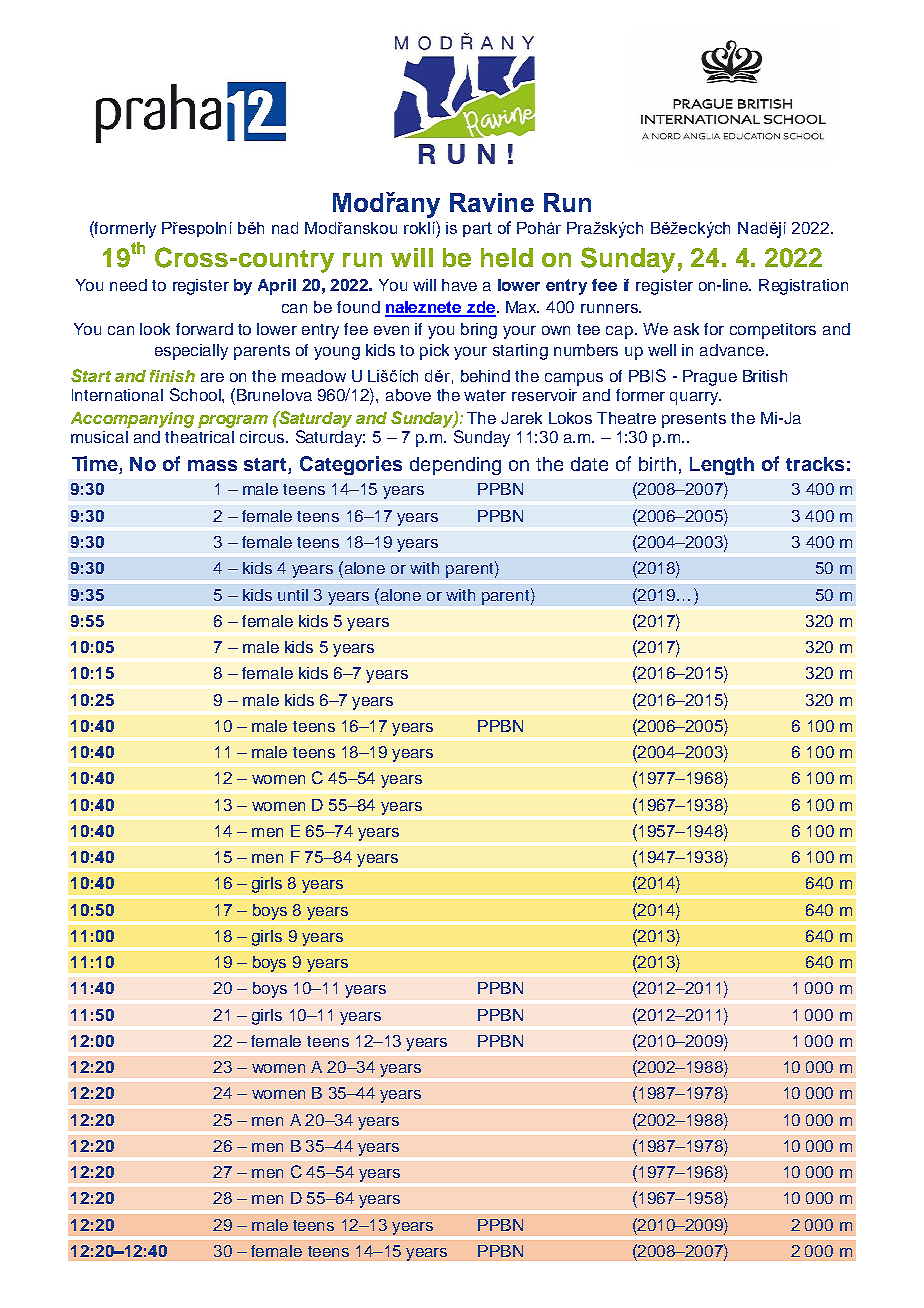  I want to click on quarry, so click(695, 398).
